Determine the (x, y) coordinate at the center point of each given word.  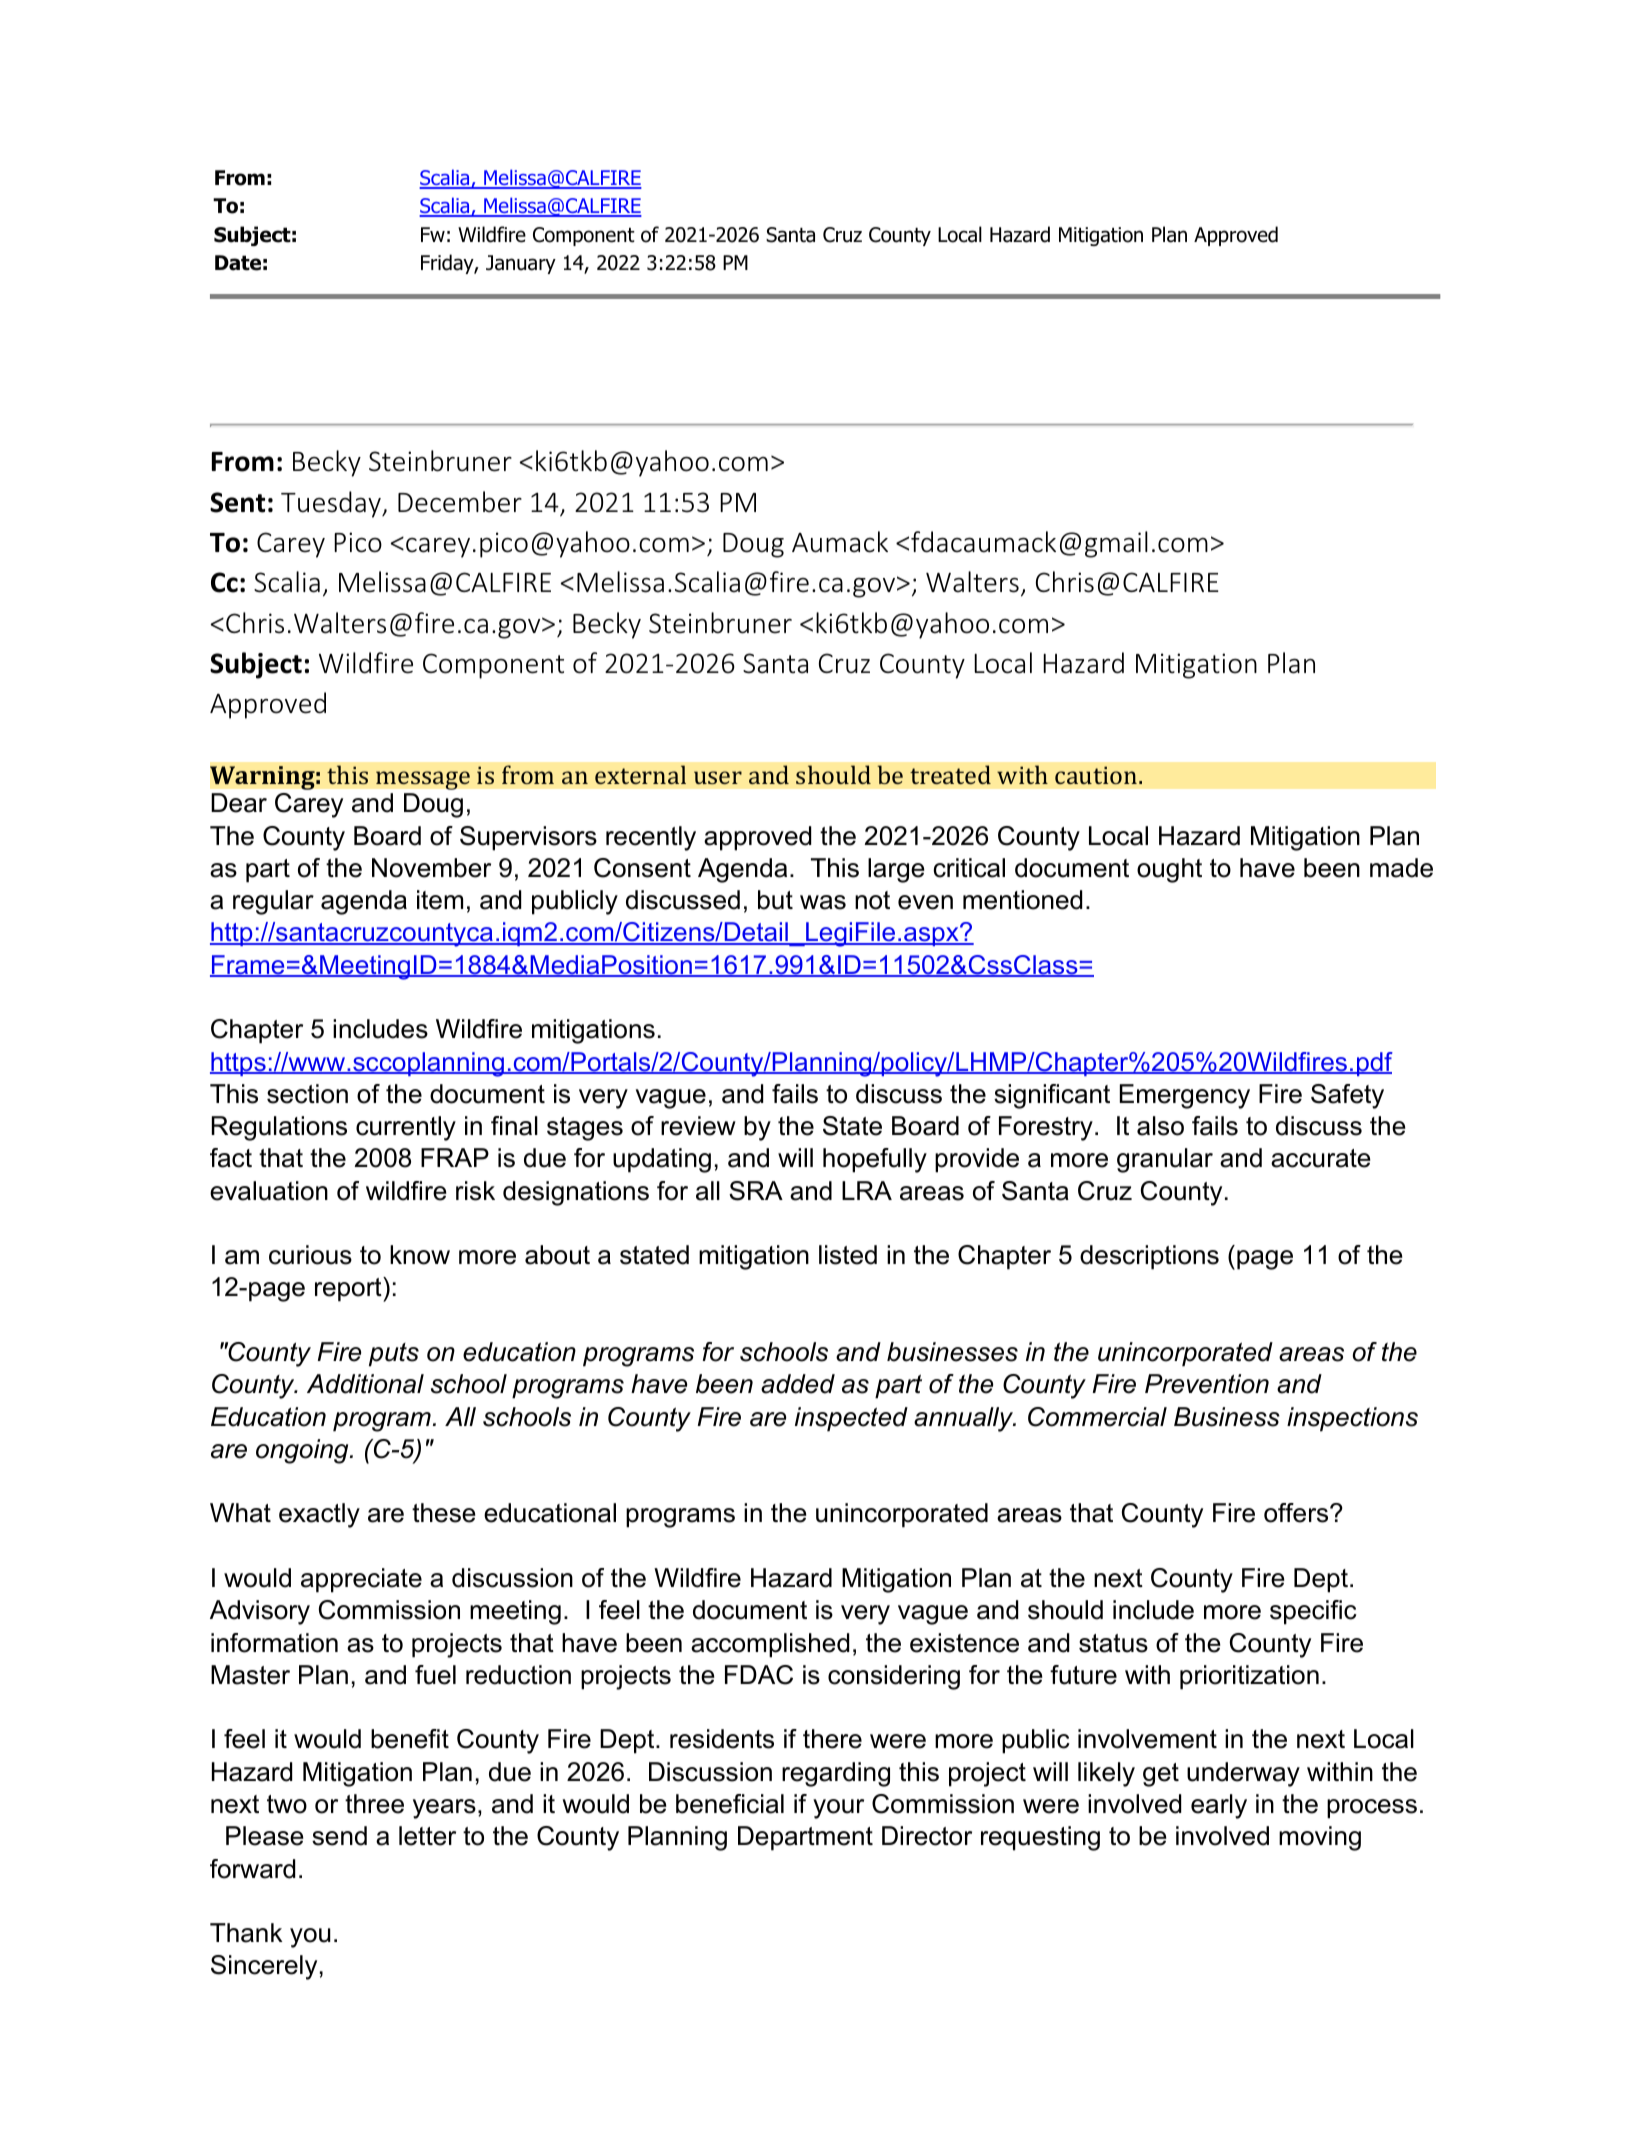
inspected (851, 1419)
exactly (319, 1515)
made (1401, 868)
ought (1169, 870)
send (339, 1836)
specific (1313, 1612)
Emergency (1185, 1096)
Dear (239, 803)
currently (406, 1128)
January (521, 264)
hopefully (875, 1160)
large (896, 870)
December (460, 502)
